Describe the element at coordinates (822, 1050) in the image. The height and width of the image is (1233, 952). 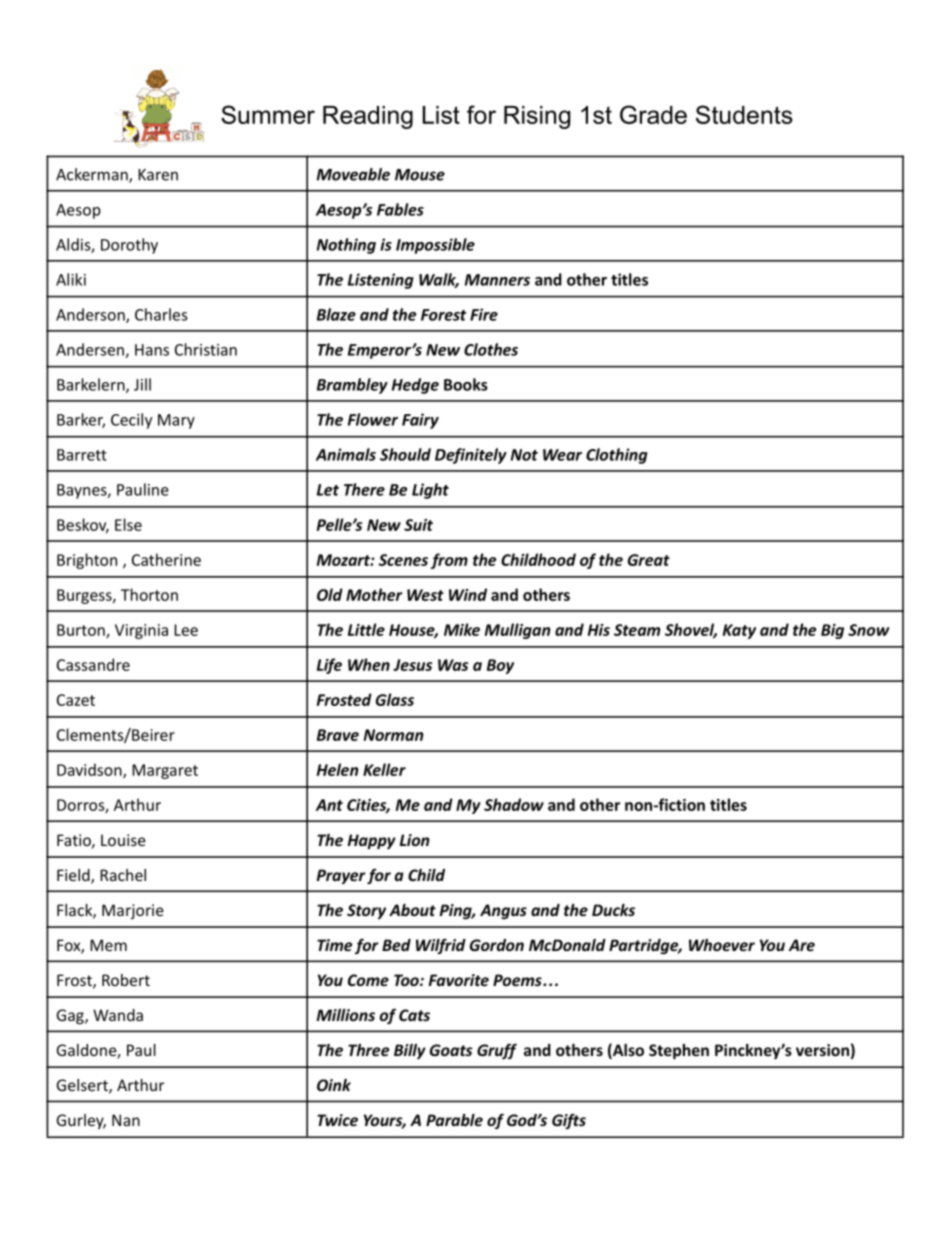
I see `version` at that location.
